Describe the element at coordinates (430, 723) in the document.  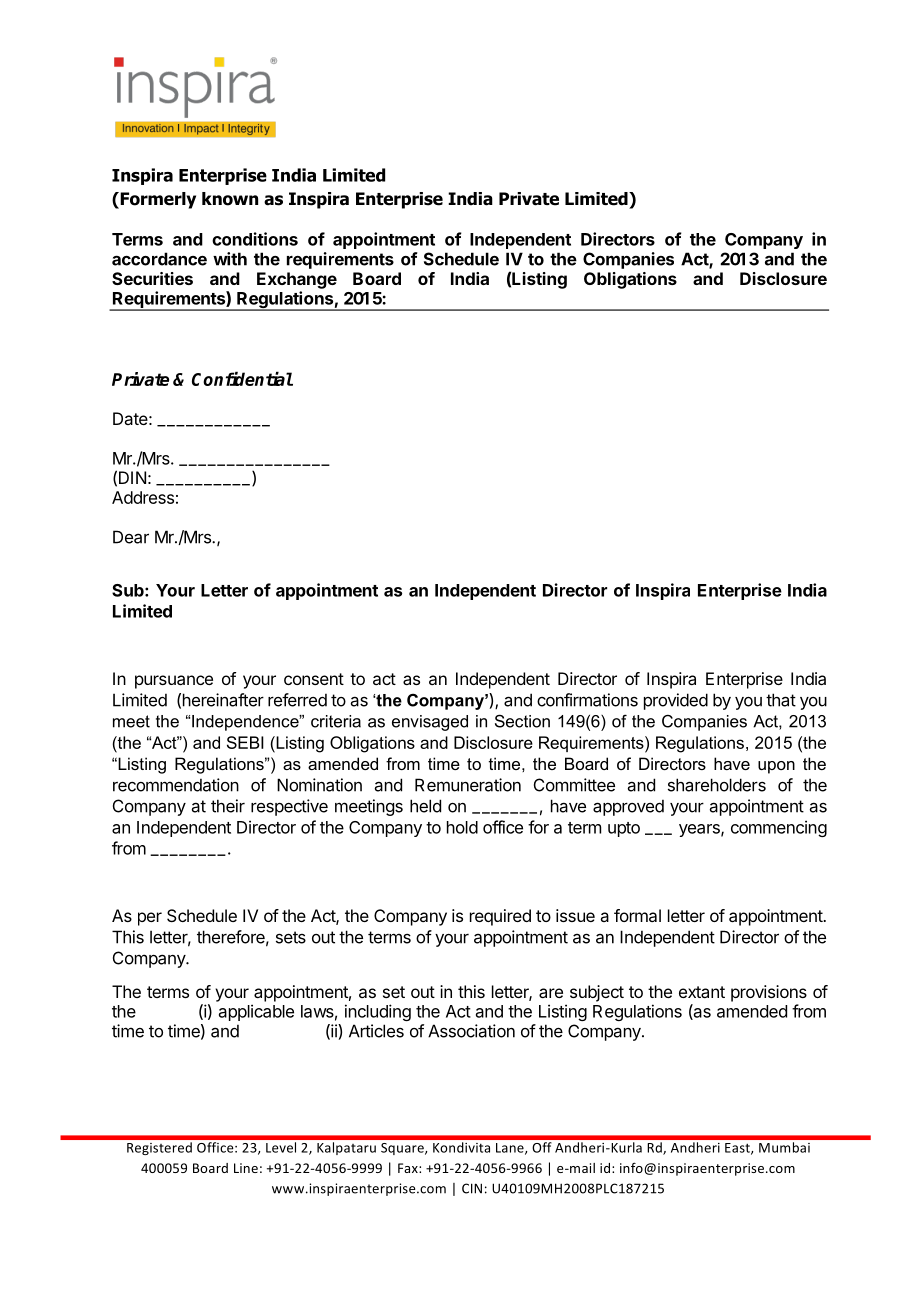
I see `envisaged` at that location.
